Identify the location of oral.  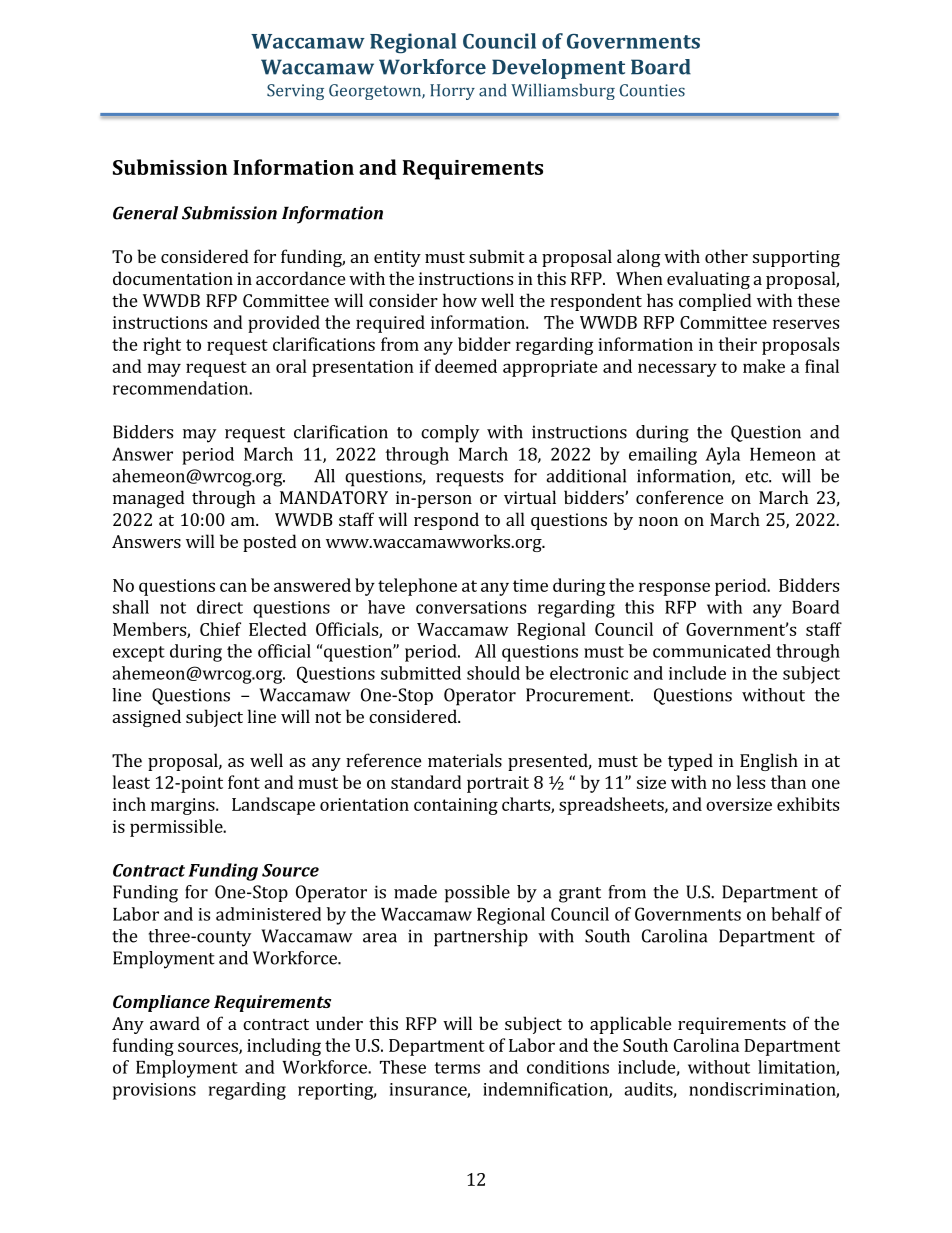
(291, 366).
